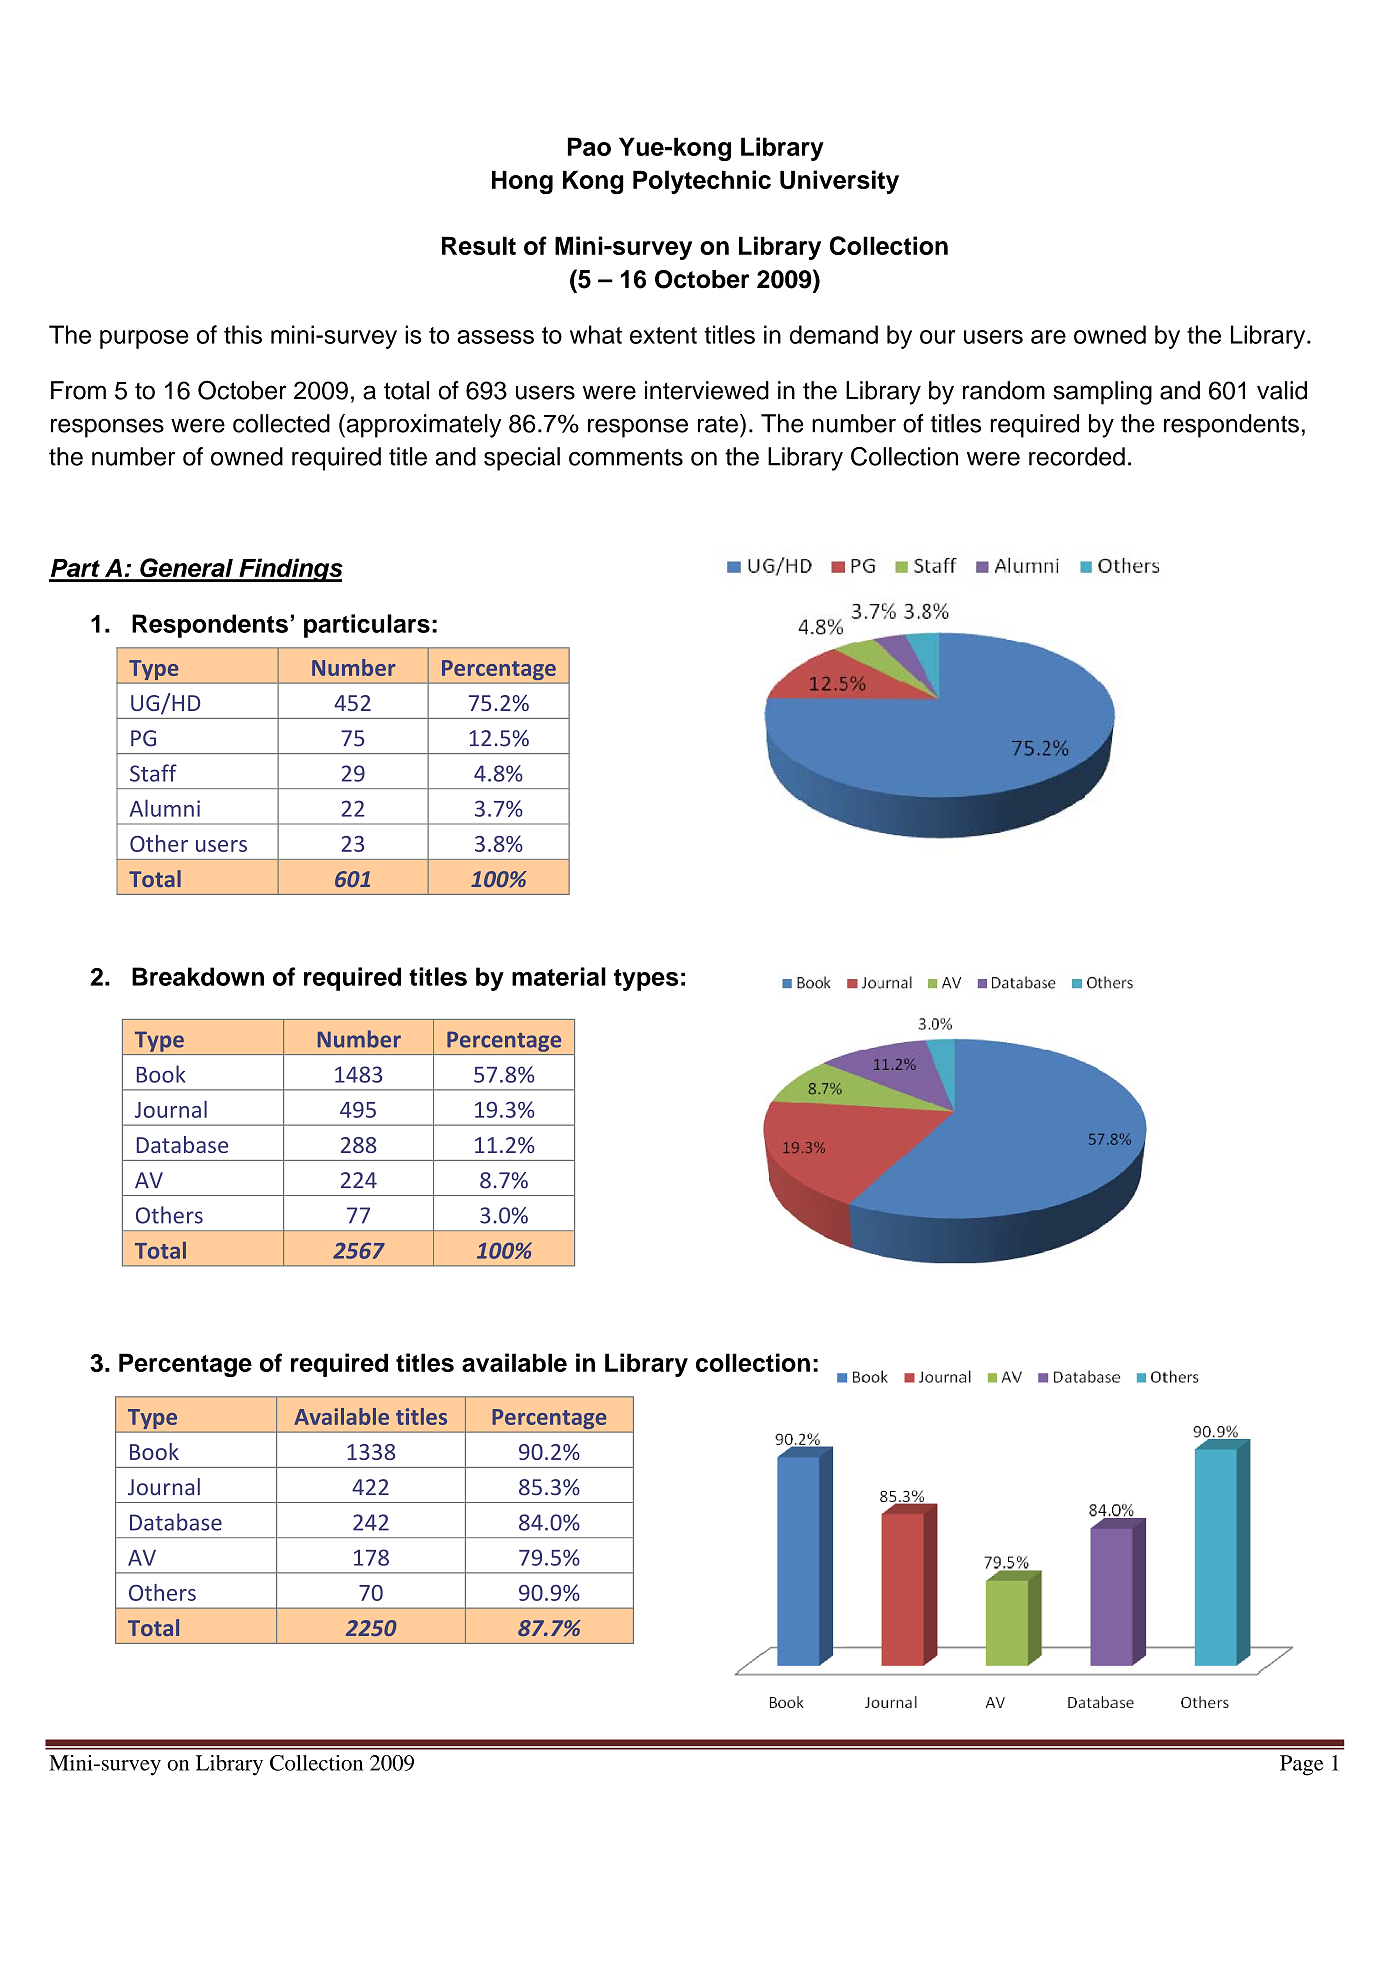 The image size is (1390, 1966). What do you see at coordinates (559, 976) in the screenshot?
I see `material` at bounding box center [559, 976].
